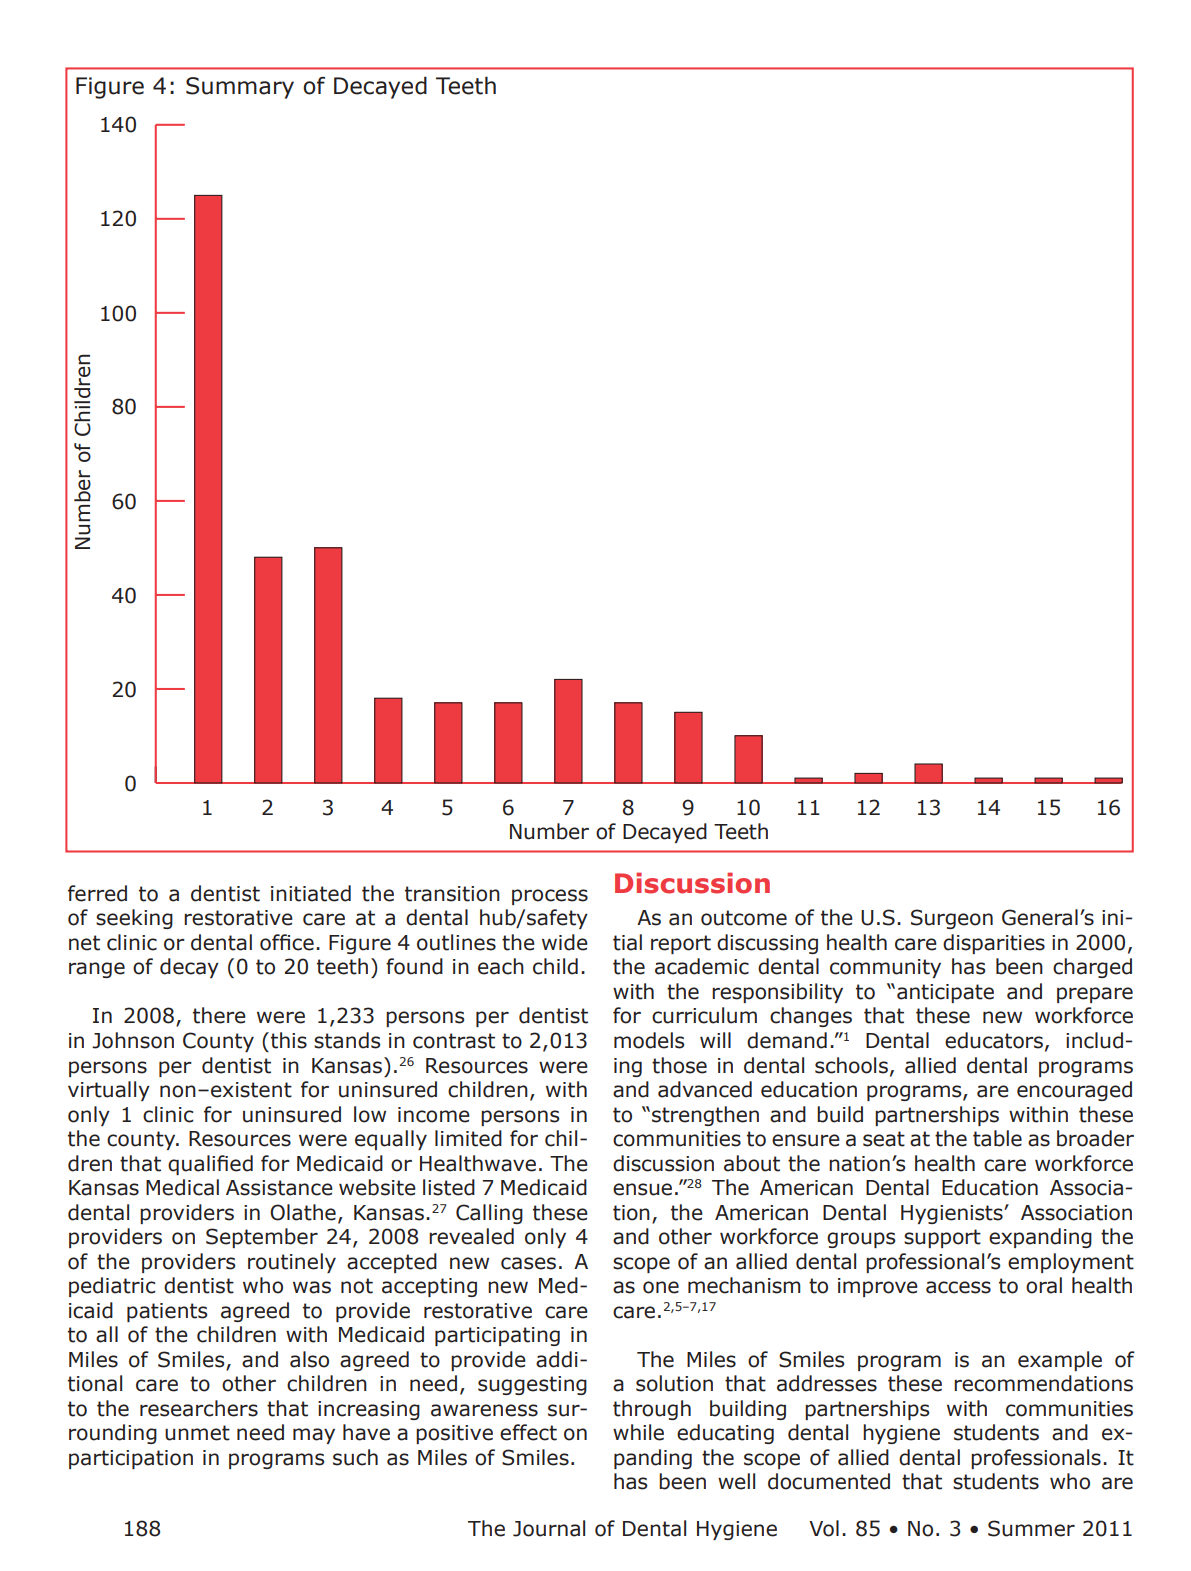 The image size is (1191, 1571). I want to click on process, so click(550, 897).
